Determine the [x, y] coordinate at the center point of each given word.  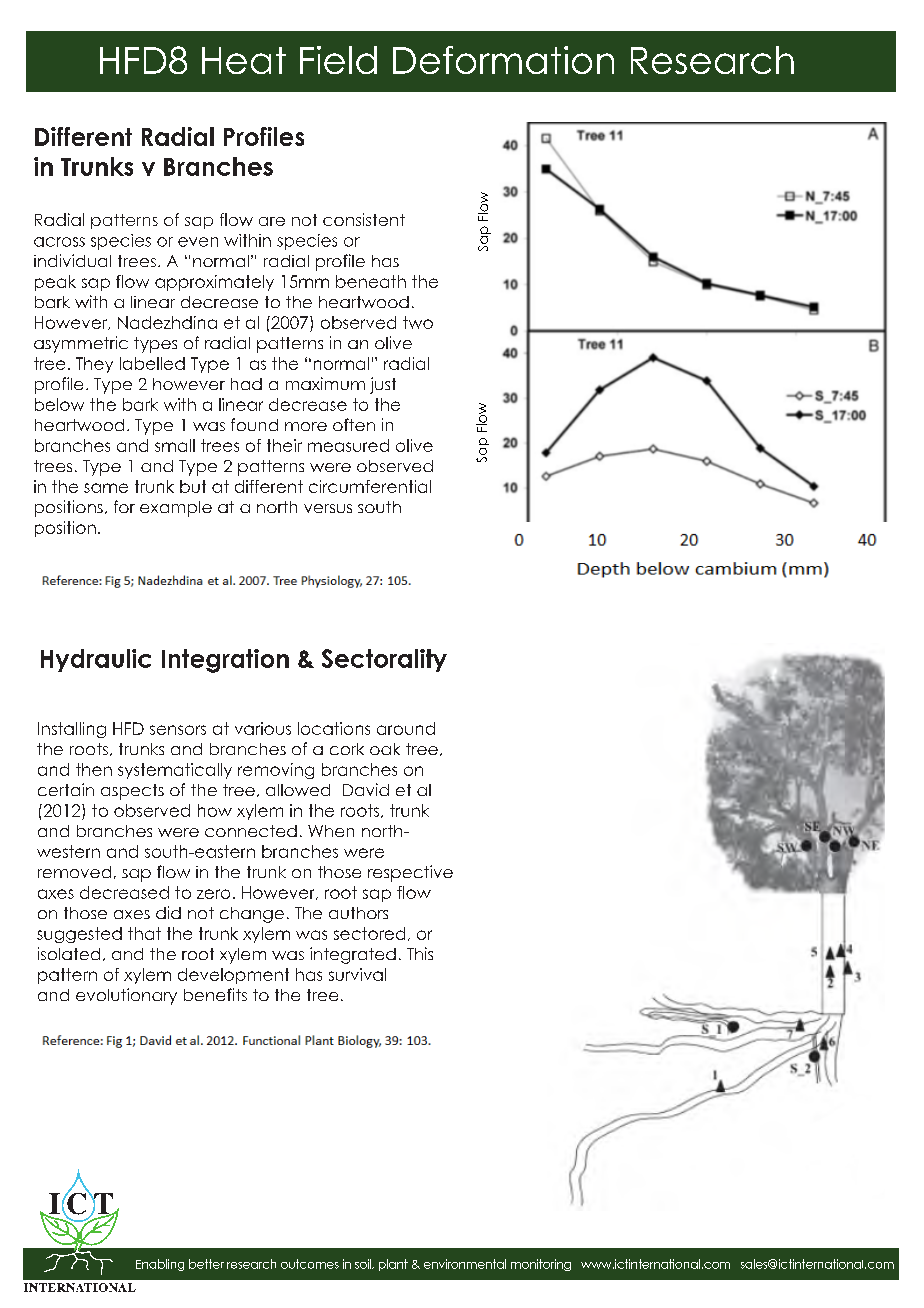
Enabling [160, 1265]
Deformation [503, 60]
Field [338, 60]
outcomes [310, 1264]
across [59, 242]
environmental [465, 1264]
